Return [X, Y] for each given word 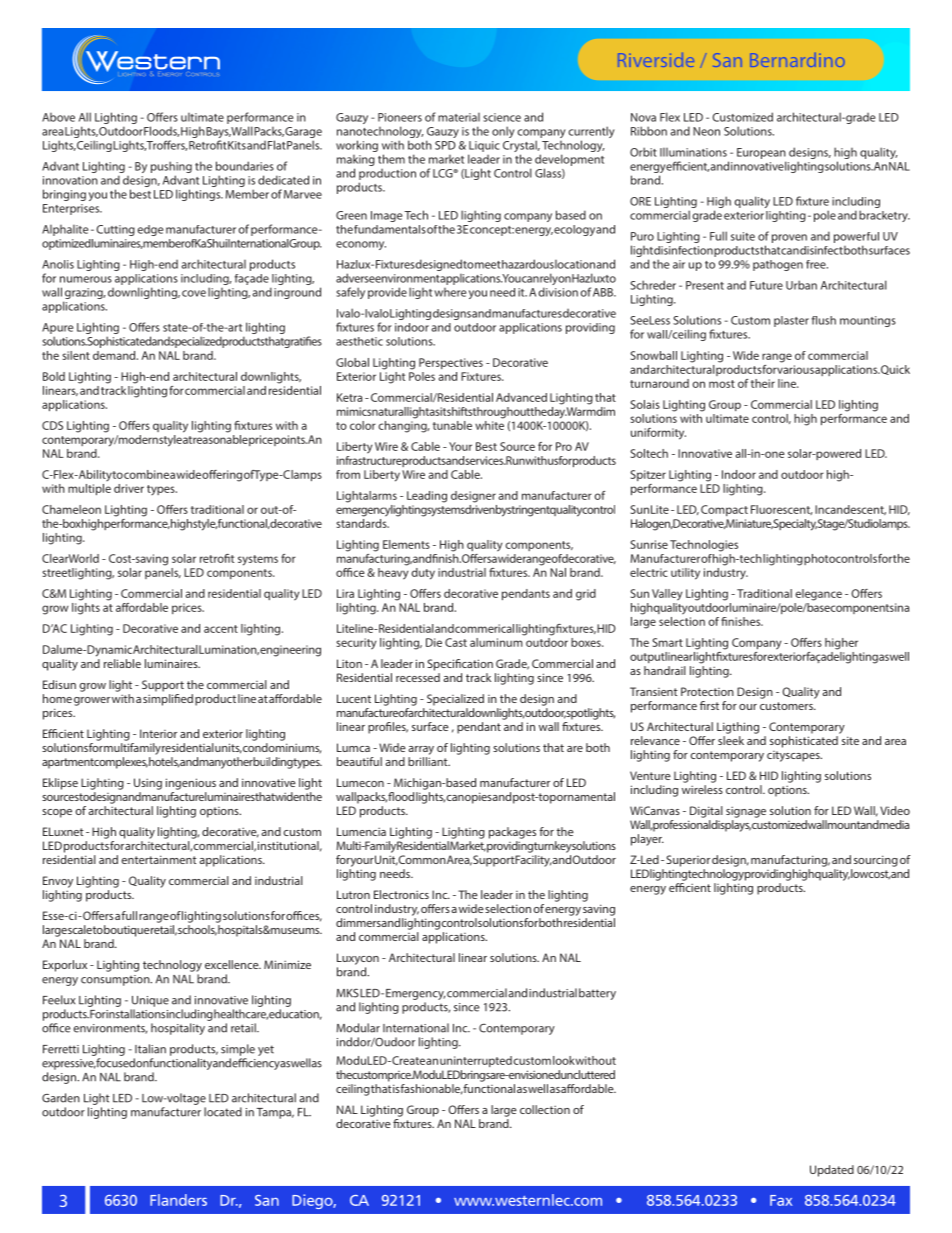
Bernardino [797, 60]
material [459, 117]
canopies [470, 798]
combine [146, 474]
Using [148, 784]
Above [58, 117]
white [489, 424]
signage [746, 812]
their [763, 383]
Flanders [178, 1200]
